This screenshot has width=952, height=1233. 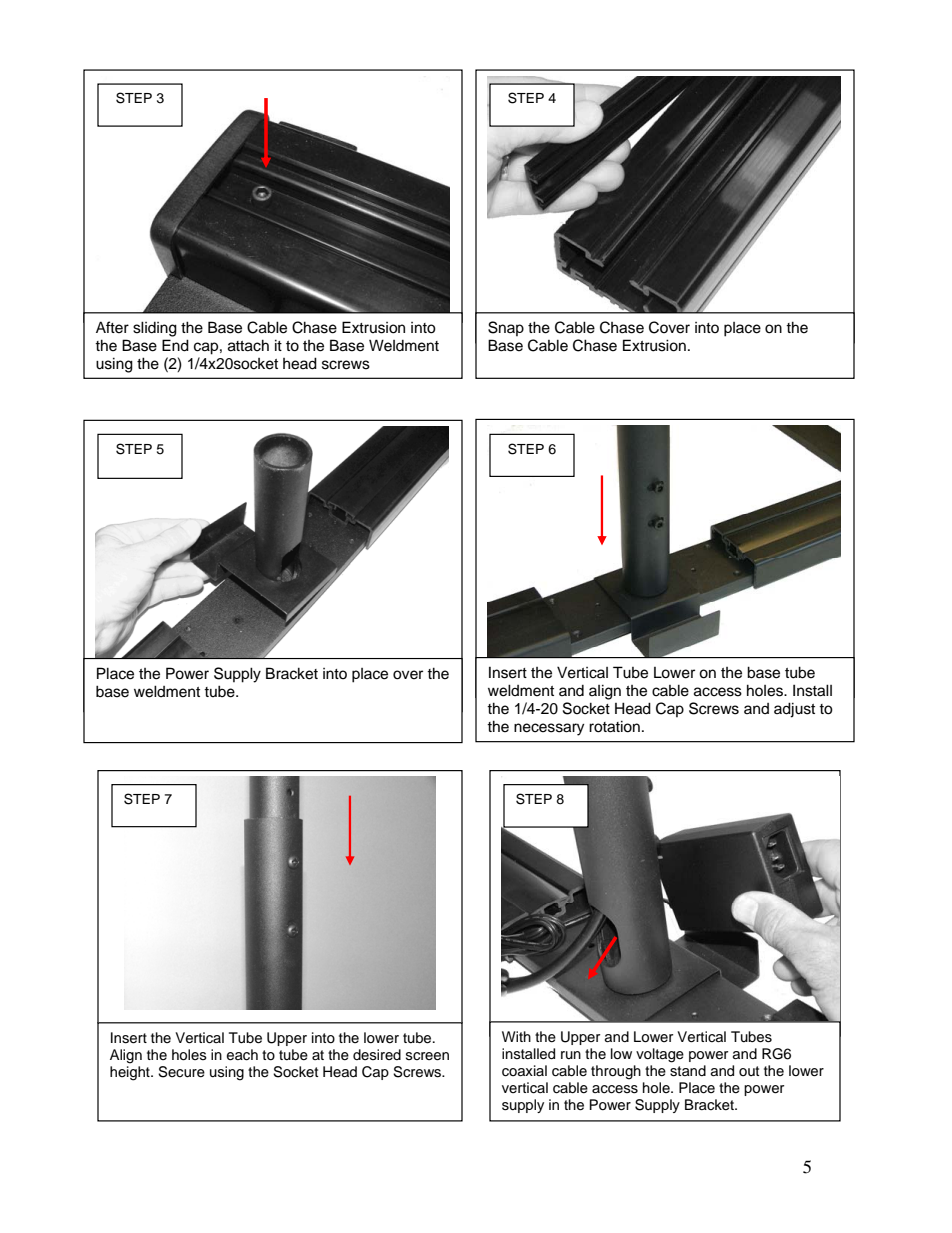 What do you see at coordinates (377, 1054) in the screenshot?
I see `desired` at bounding box center [377, 1054].
